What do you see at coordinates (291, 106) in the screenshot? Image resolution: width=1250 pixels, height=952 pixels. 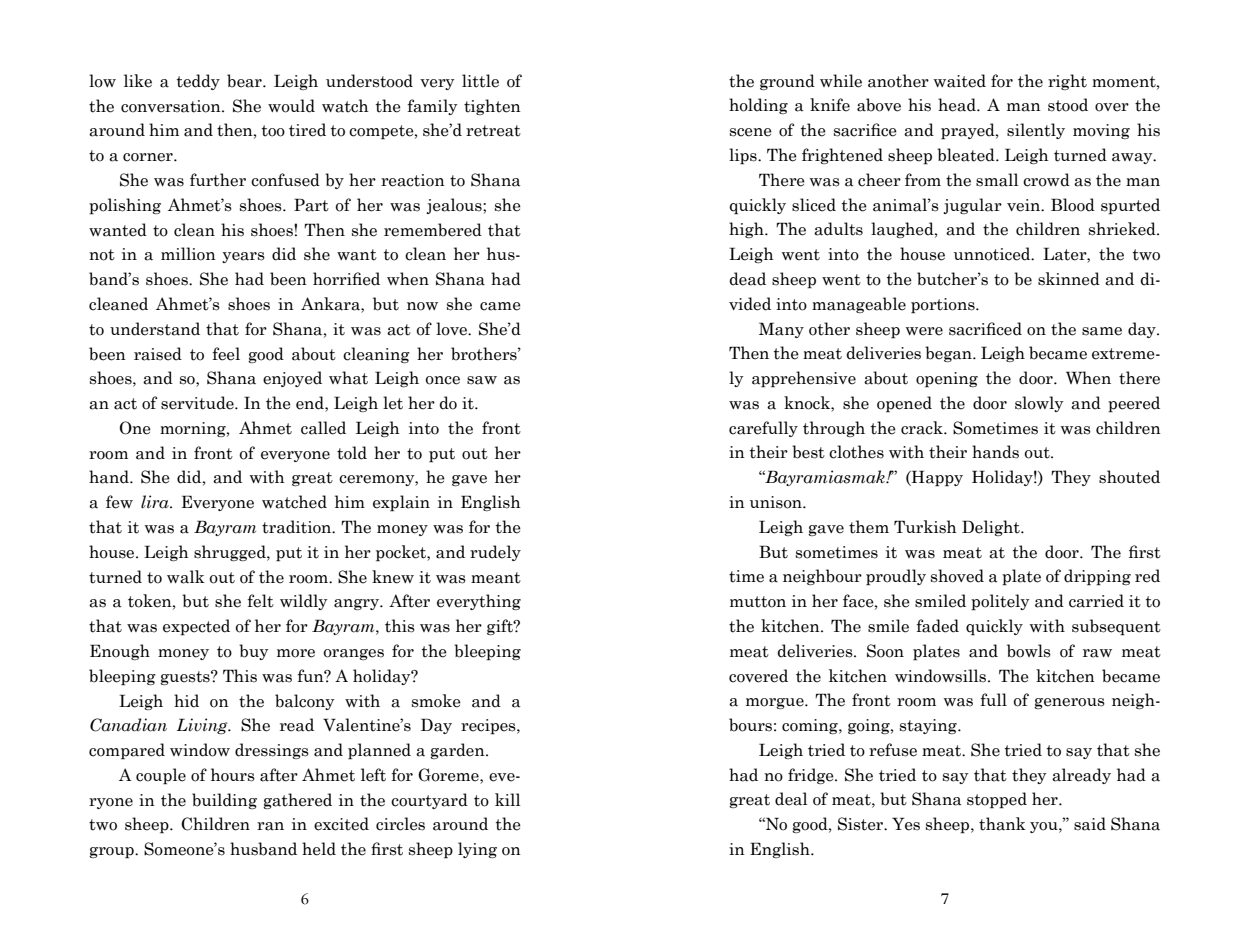 I see `would` at bounding box center [291, 106].
